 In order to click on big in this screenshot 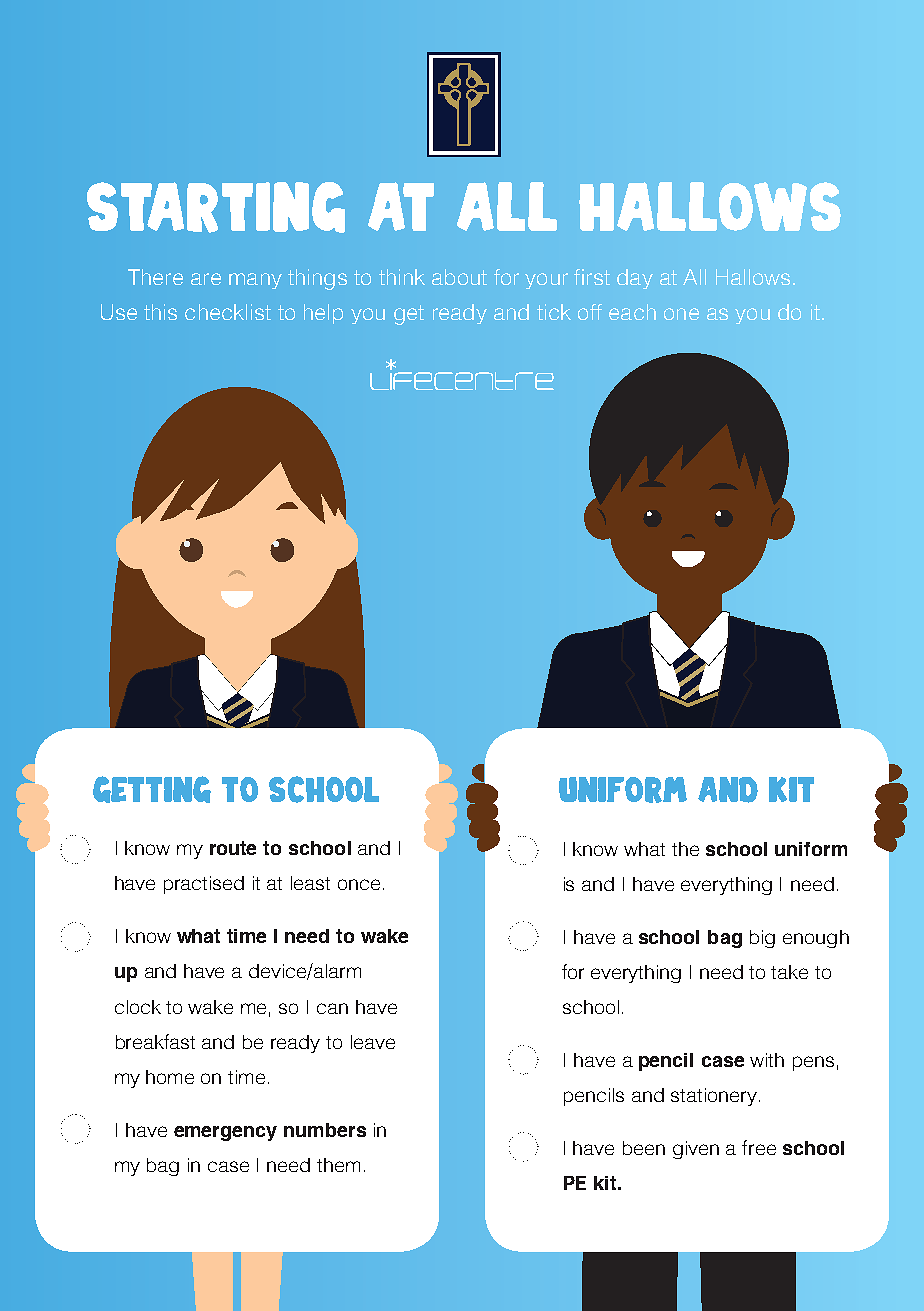, I will do `click(762, 939)`.
